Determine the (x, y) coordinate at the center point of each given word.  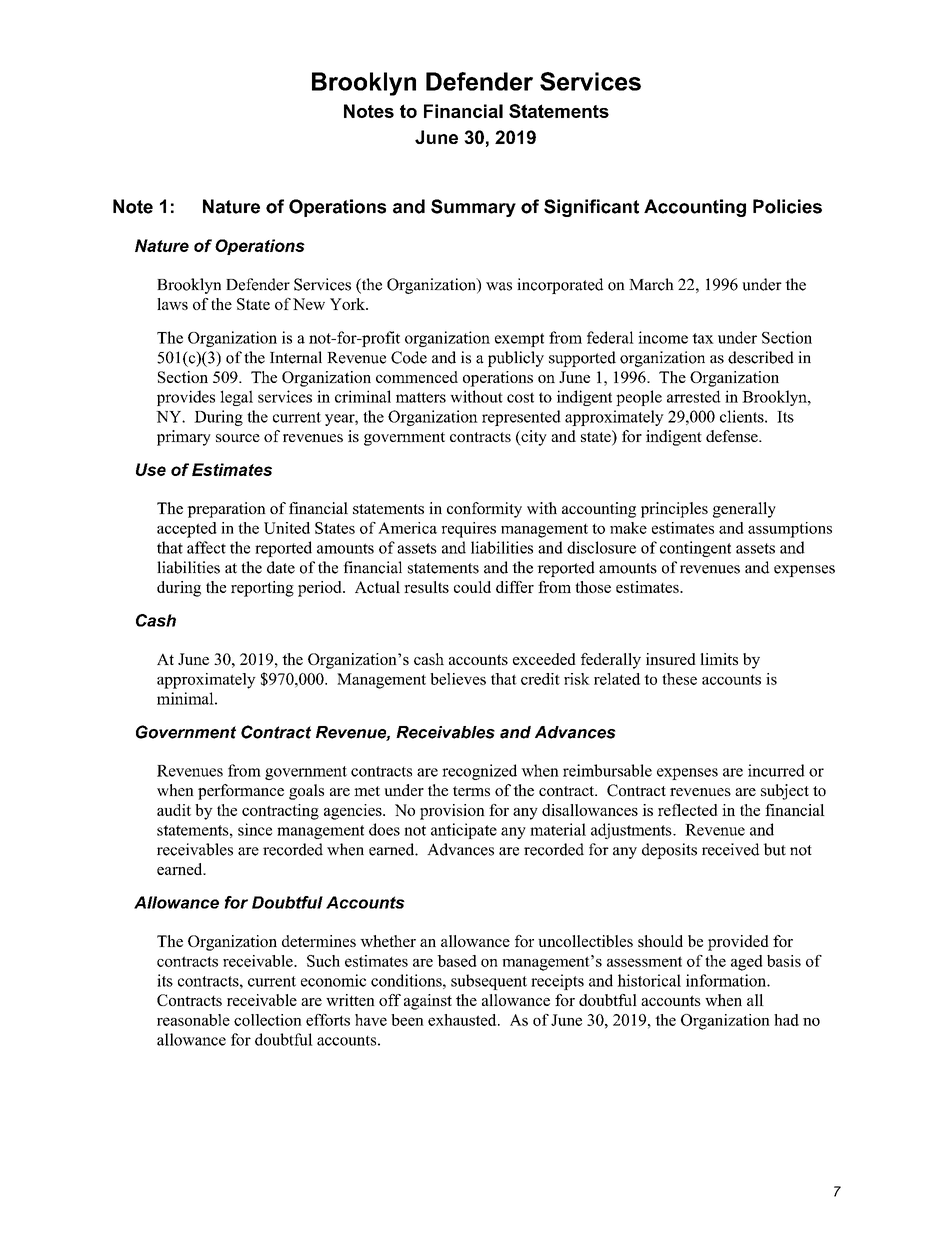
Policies (787, 206)
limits (719, 659)
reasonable (193, 1020)
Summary (473, 208)
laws (172, 304)
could (472, 587)
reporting (262, 589)
